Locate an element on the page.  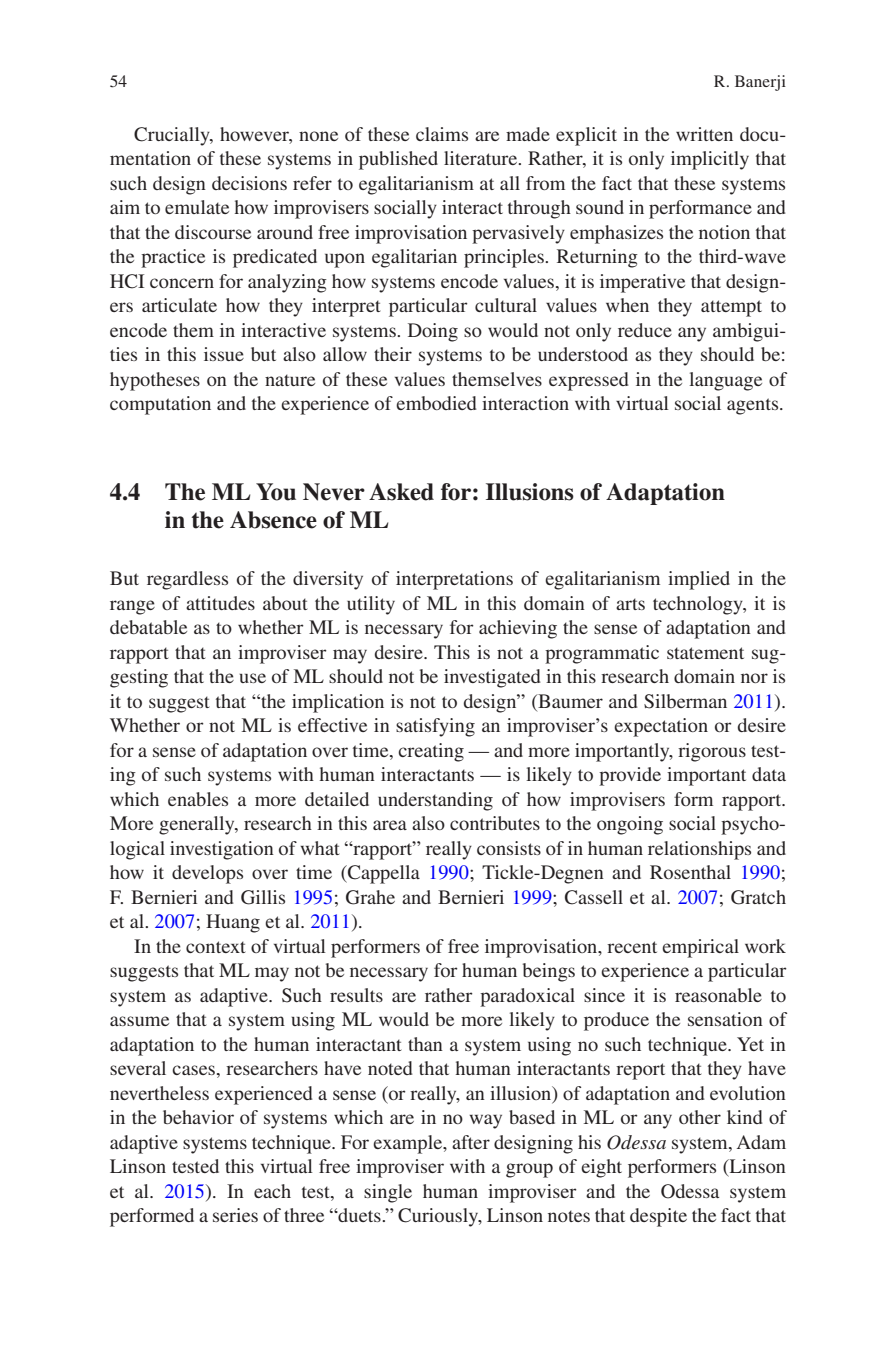
after is located at coordinates (471, 1142).
